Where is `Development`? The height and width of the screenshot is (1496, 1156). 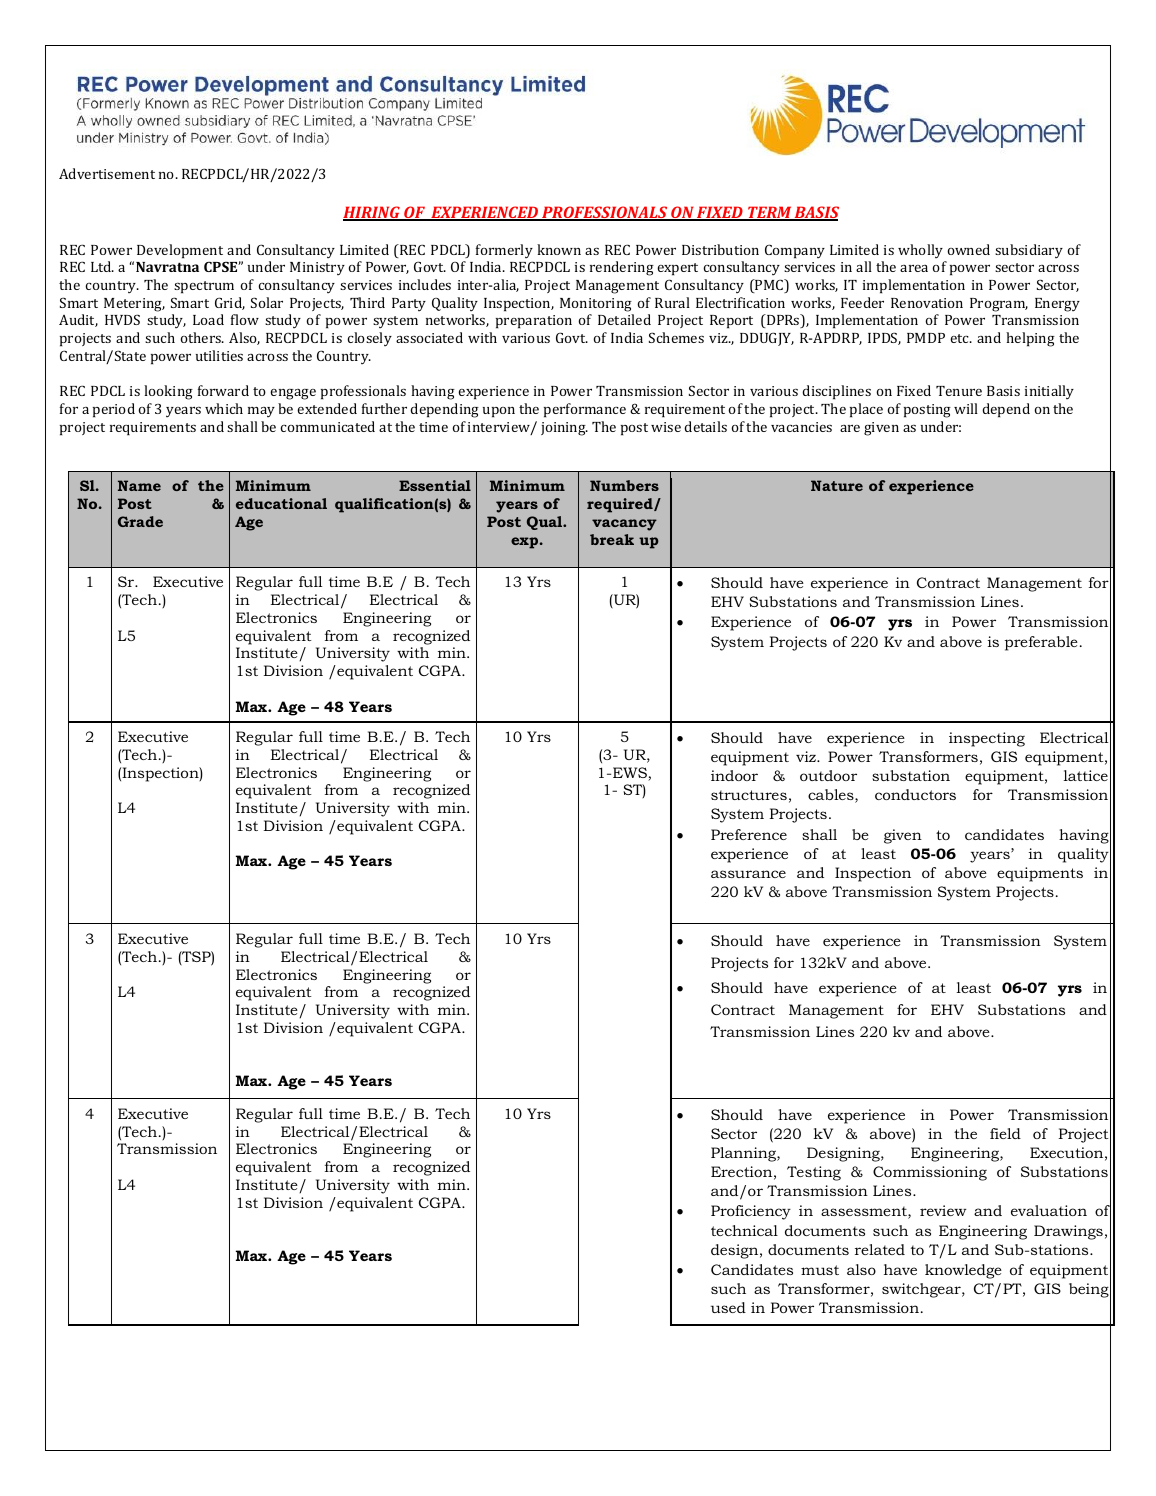 Development is located at coordinates (180, 251).
